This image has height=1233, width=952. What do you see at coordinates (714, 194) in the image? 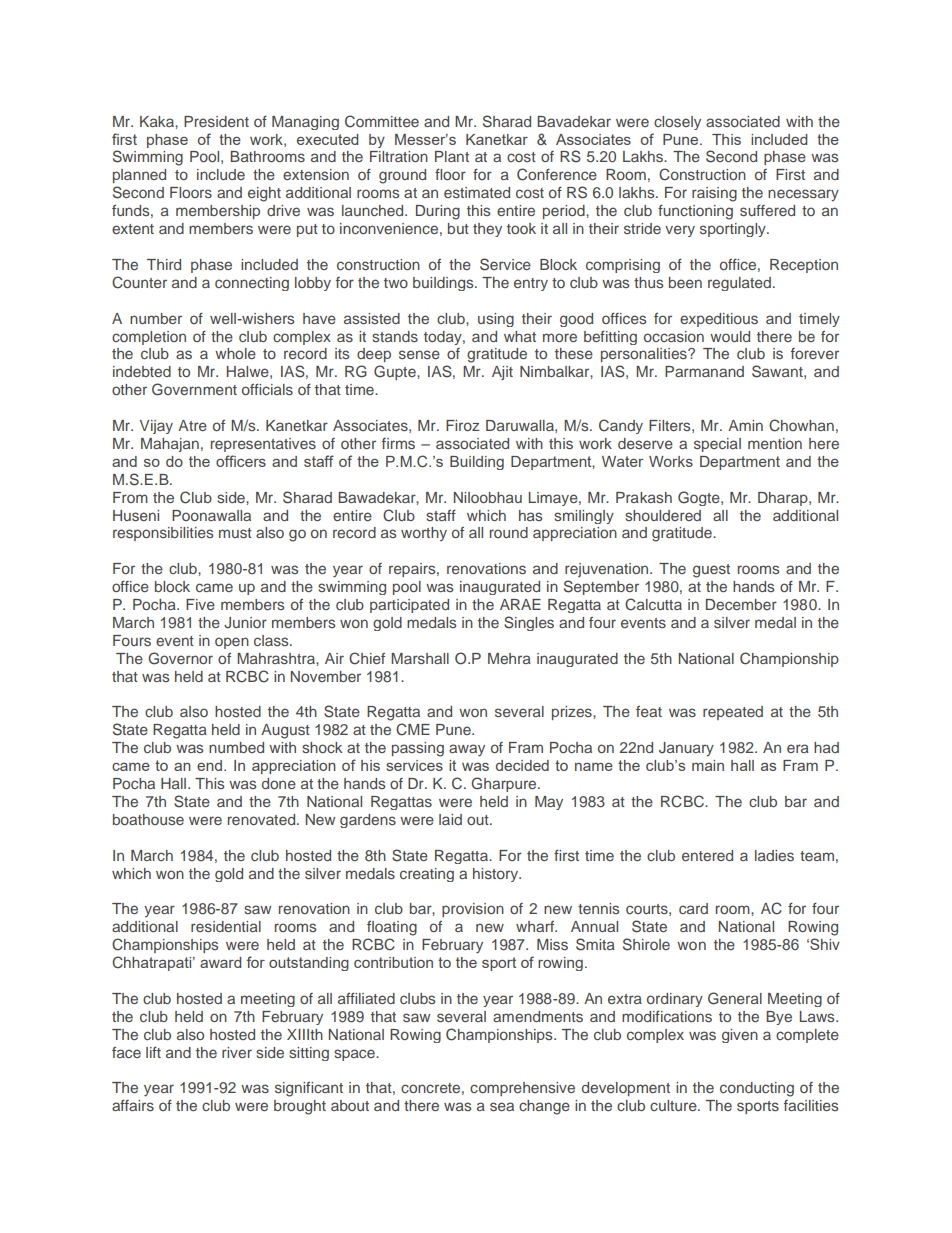
I see `raising` at bounding box center [714, 194].
